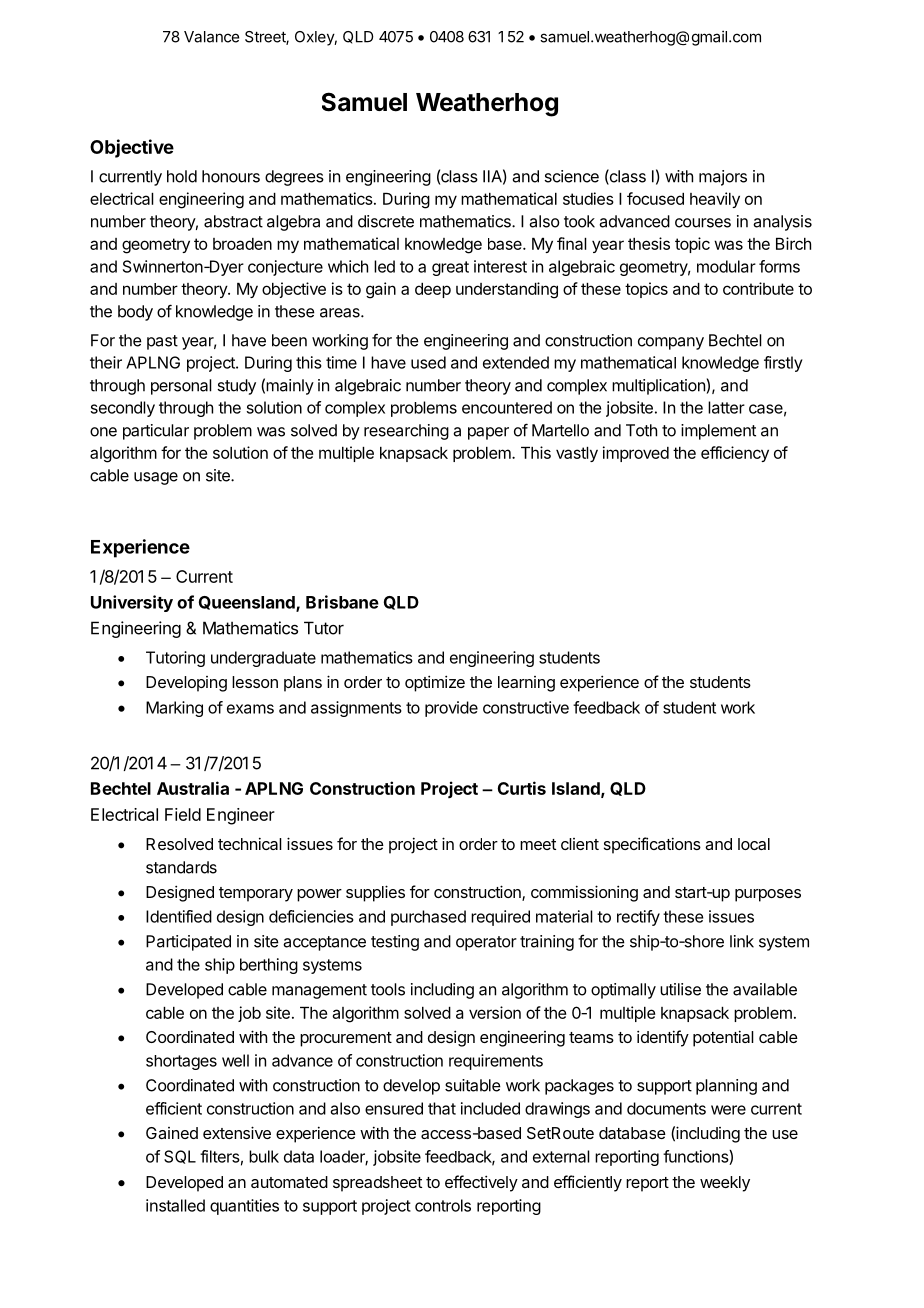 This screenshot has width=924, height=1308. I want to click on weekly, so click(725, 1184).
